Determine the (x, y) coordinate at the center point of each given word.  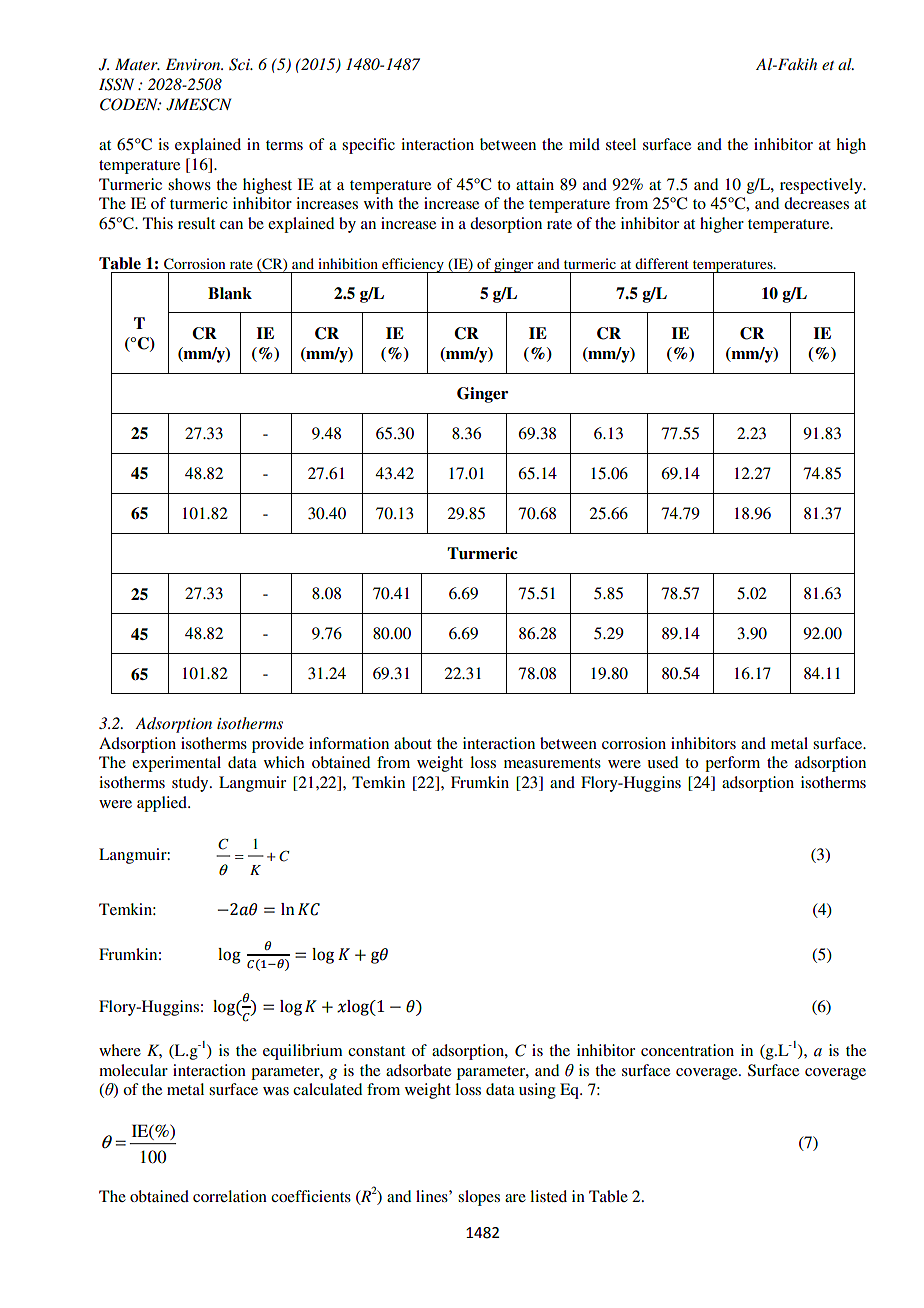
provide (278, 745)
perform (732, 764)
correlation (230, 1196)
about (413, 743)
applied (163, 804)
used (663, 762)
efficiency (413, 266)
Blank (230, 293)
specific (368, 146)
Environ (194, 64)
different (662, 263)
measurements (552, 763)
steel (621, 144)
